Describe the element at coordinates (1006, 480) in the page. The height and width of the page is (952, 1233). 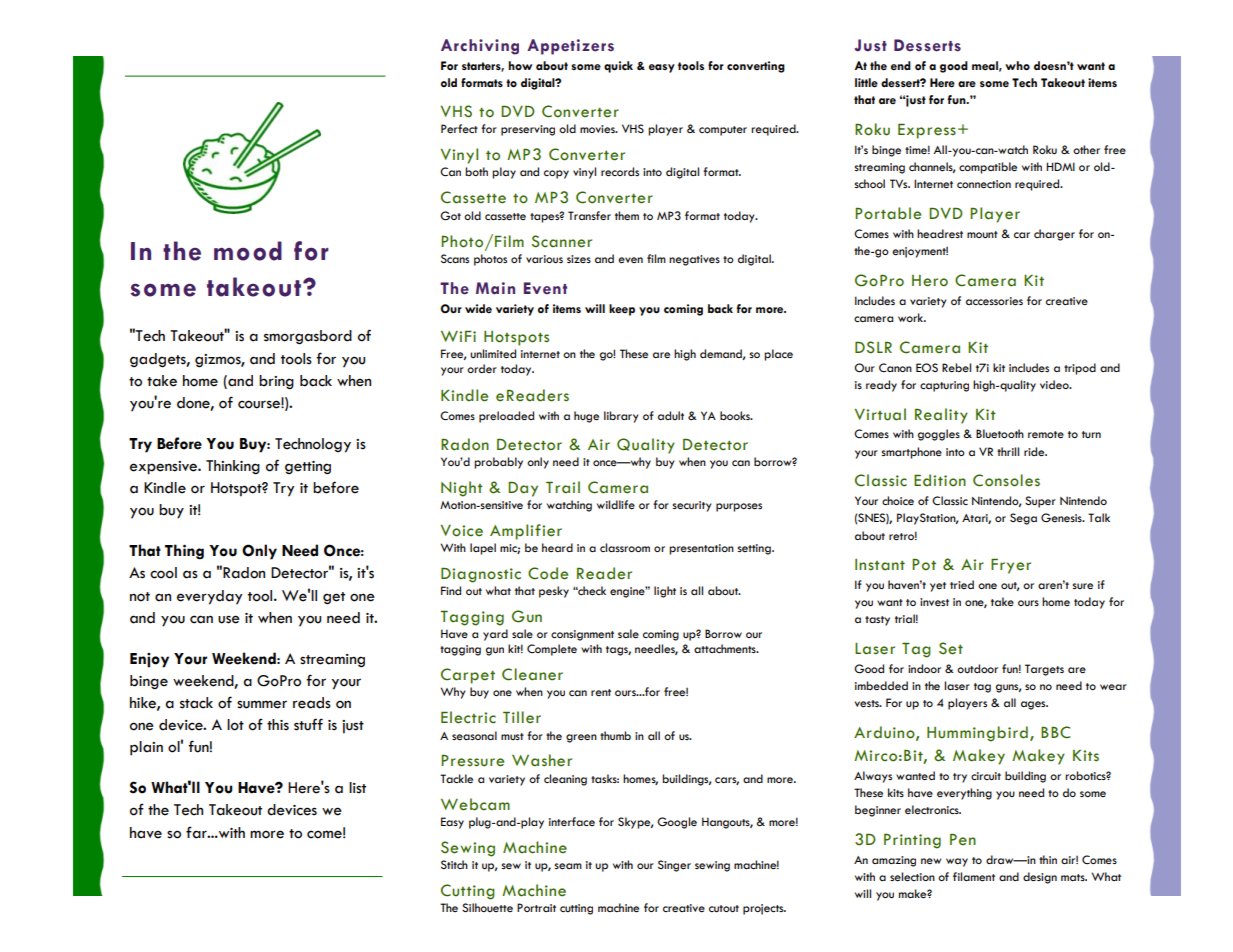
I see `Consoles` at that location.
